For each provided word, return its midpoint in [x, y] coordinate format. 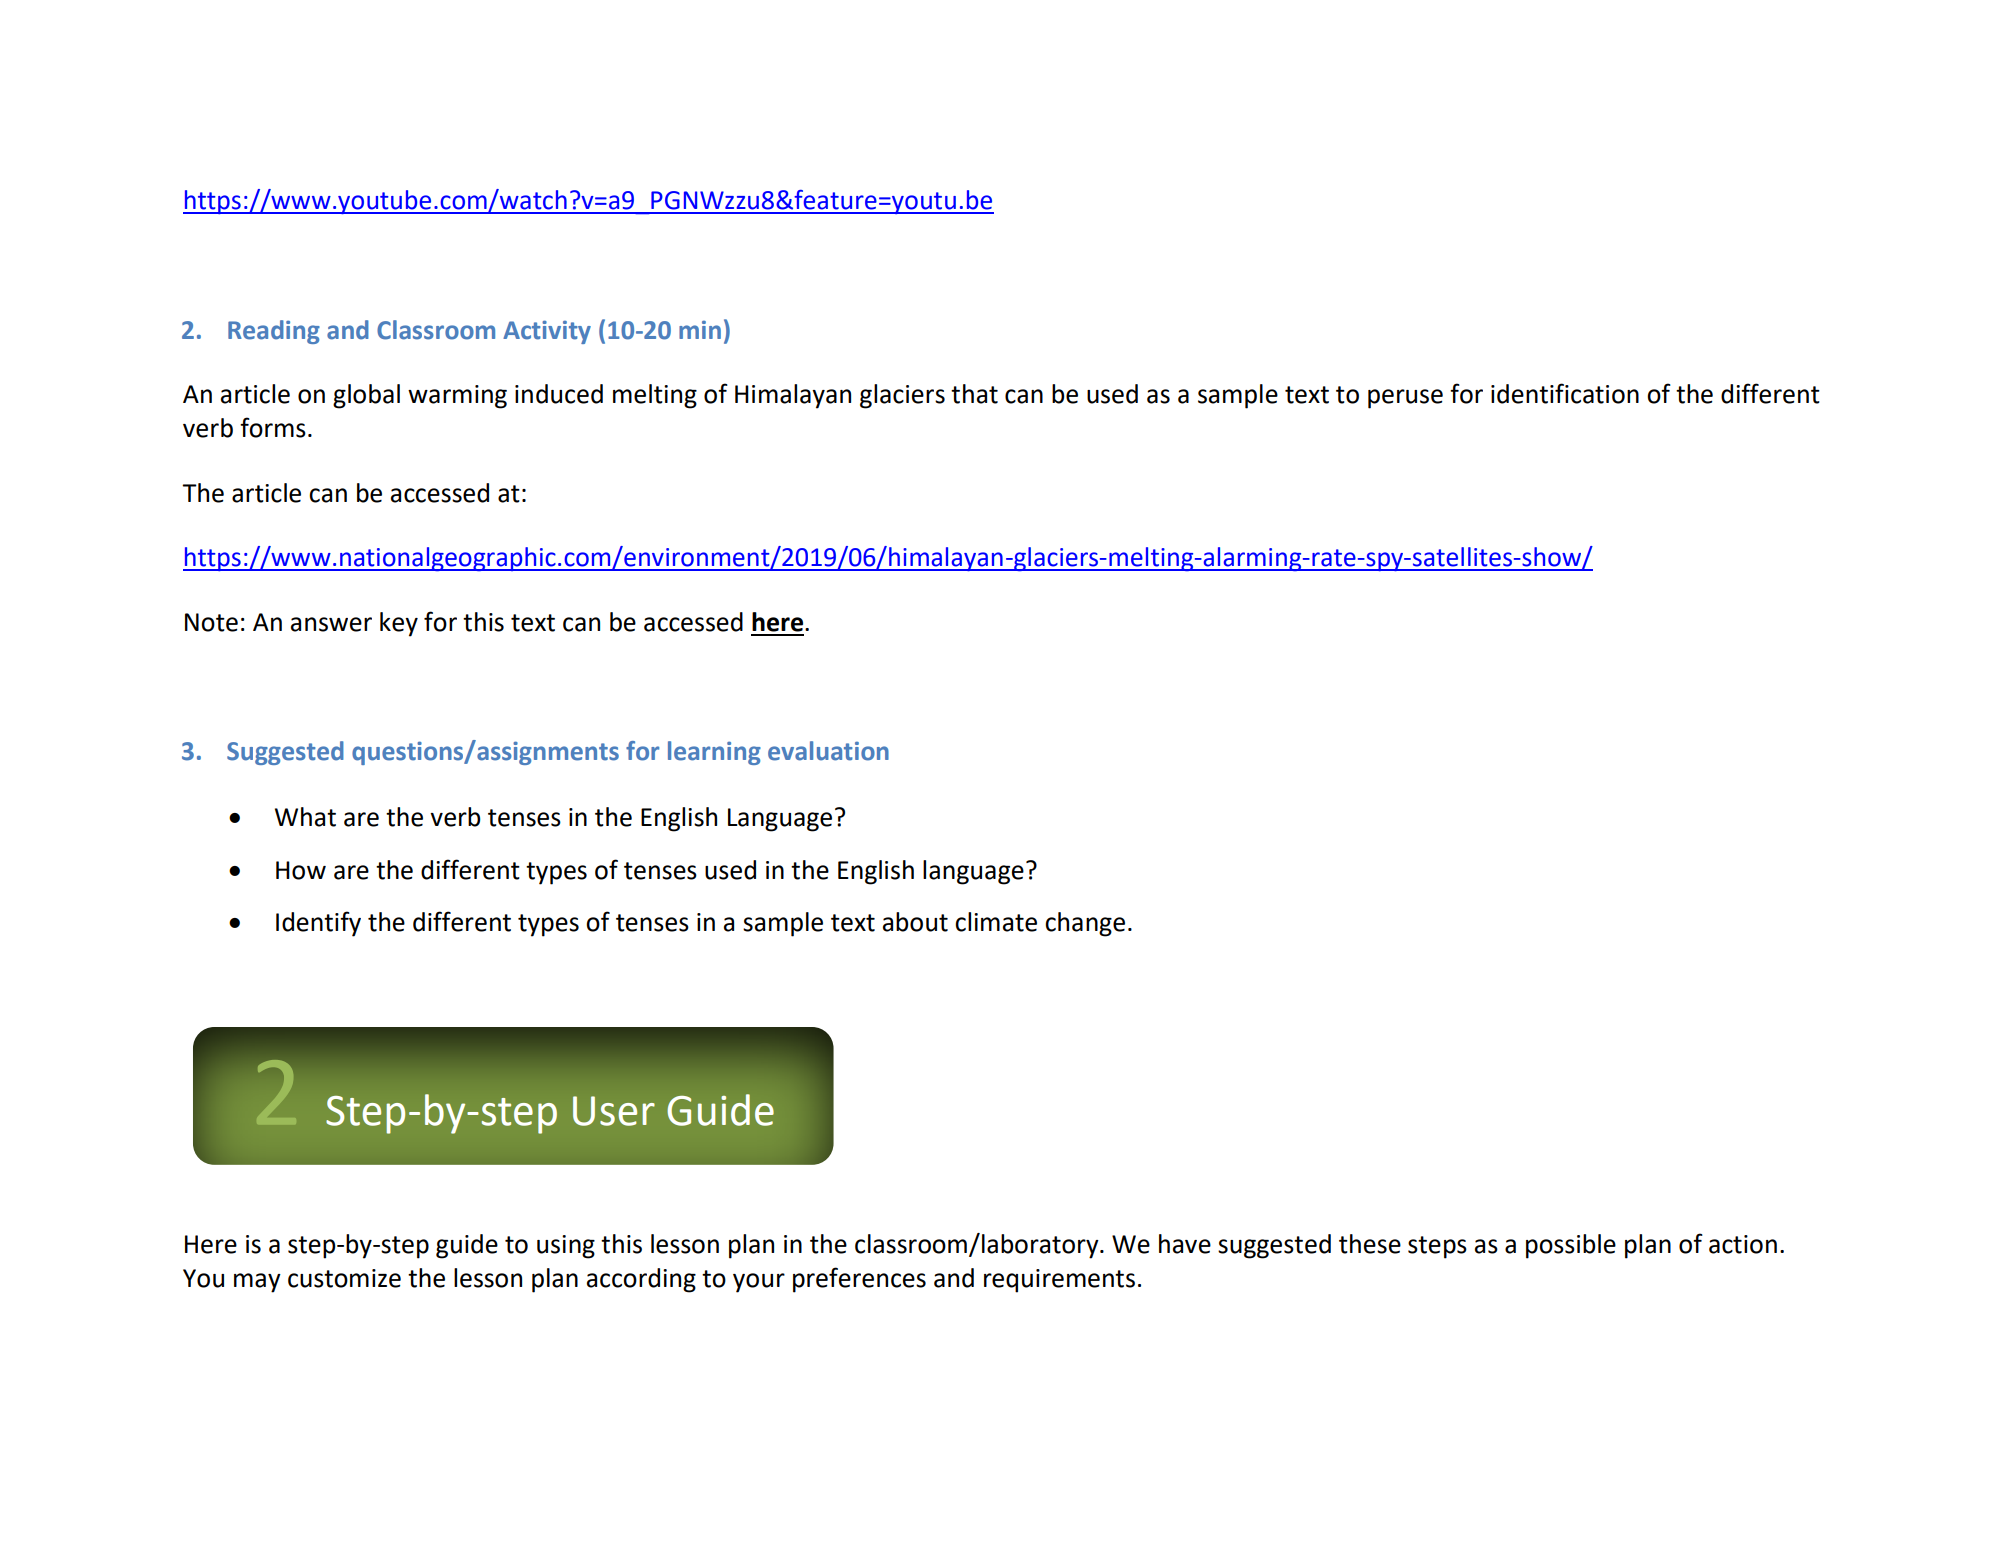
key [399, 624]
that [974, 394]
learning [714, 753]
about [915, 922]
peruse [1405, 399]
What [305, 817]
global [366, 396]
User [614, 1111]
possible [1571, 1246]
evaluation [828, 751]
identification [1565, 393]
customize [344, 1278]
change [1085, 924]
